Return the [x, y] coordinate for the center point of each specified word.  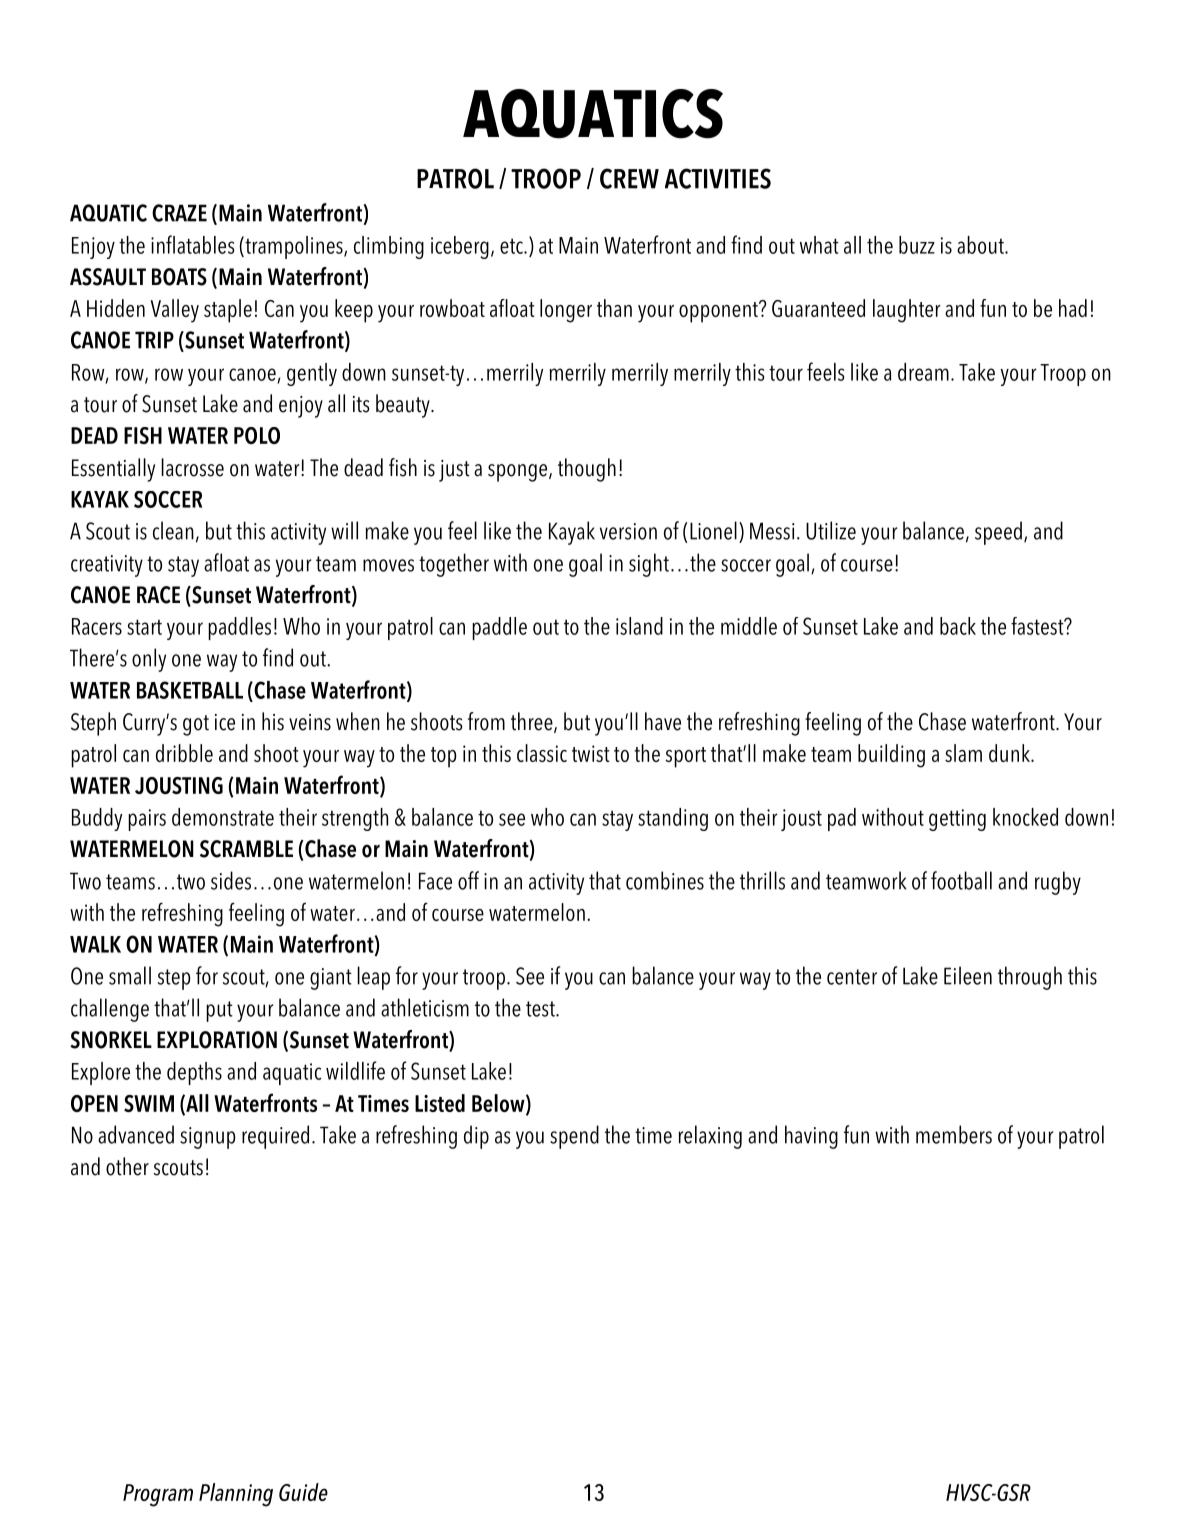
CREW [629, 178]
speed [998, 533]
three [533, 722]
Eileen [968, 975]
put [219, 1011]
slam [963, 753]
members [954, 1134]
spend [574, 1137]
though [587, 470]
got [196, 725]
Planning [236, 1495]
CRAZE [179, 213]
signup [208, 1138]
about [981, 245]
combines [665, 880]
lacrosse [192, 467]
